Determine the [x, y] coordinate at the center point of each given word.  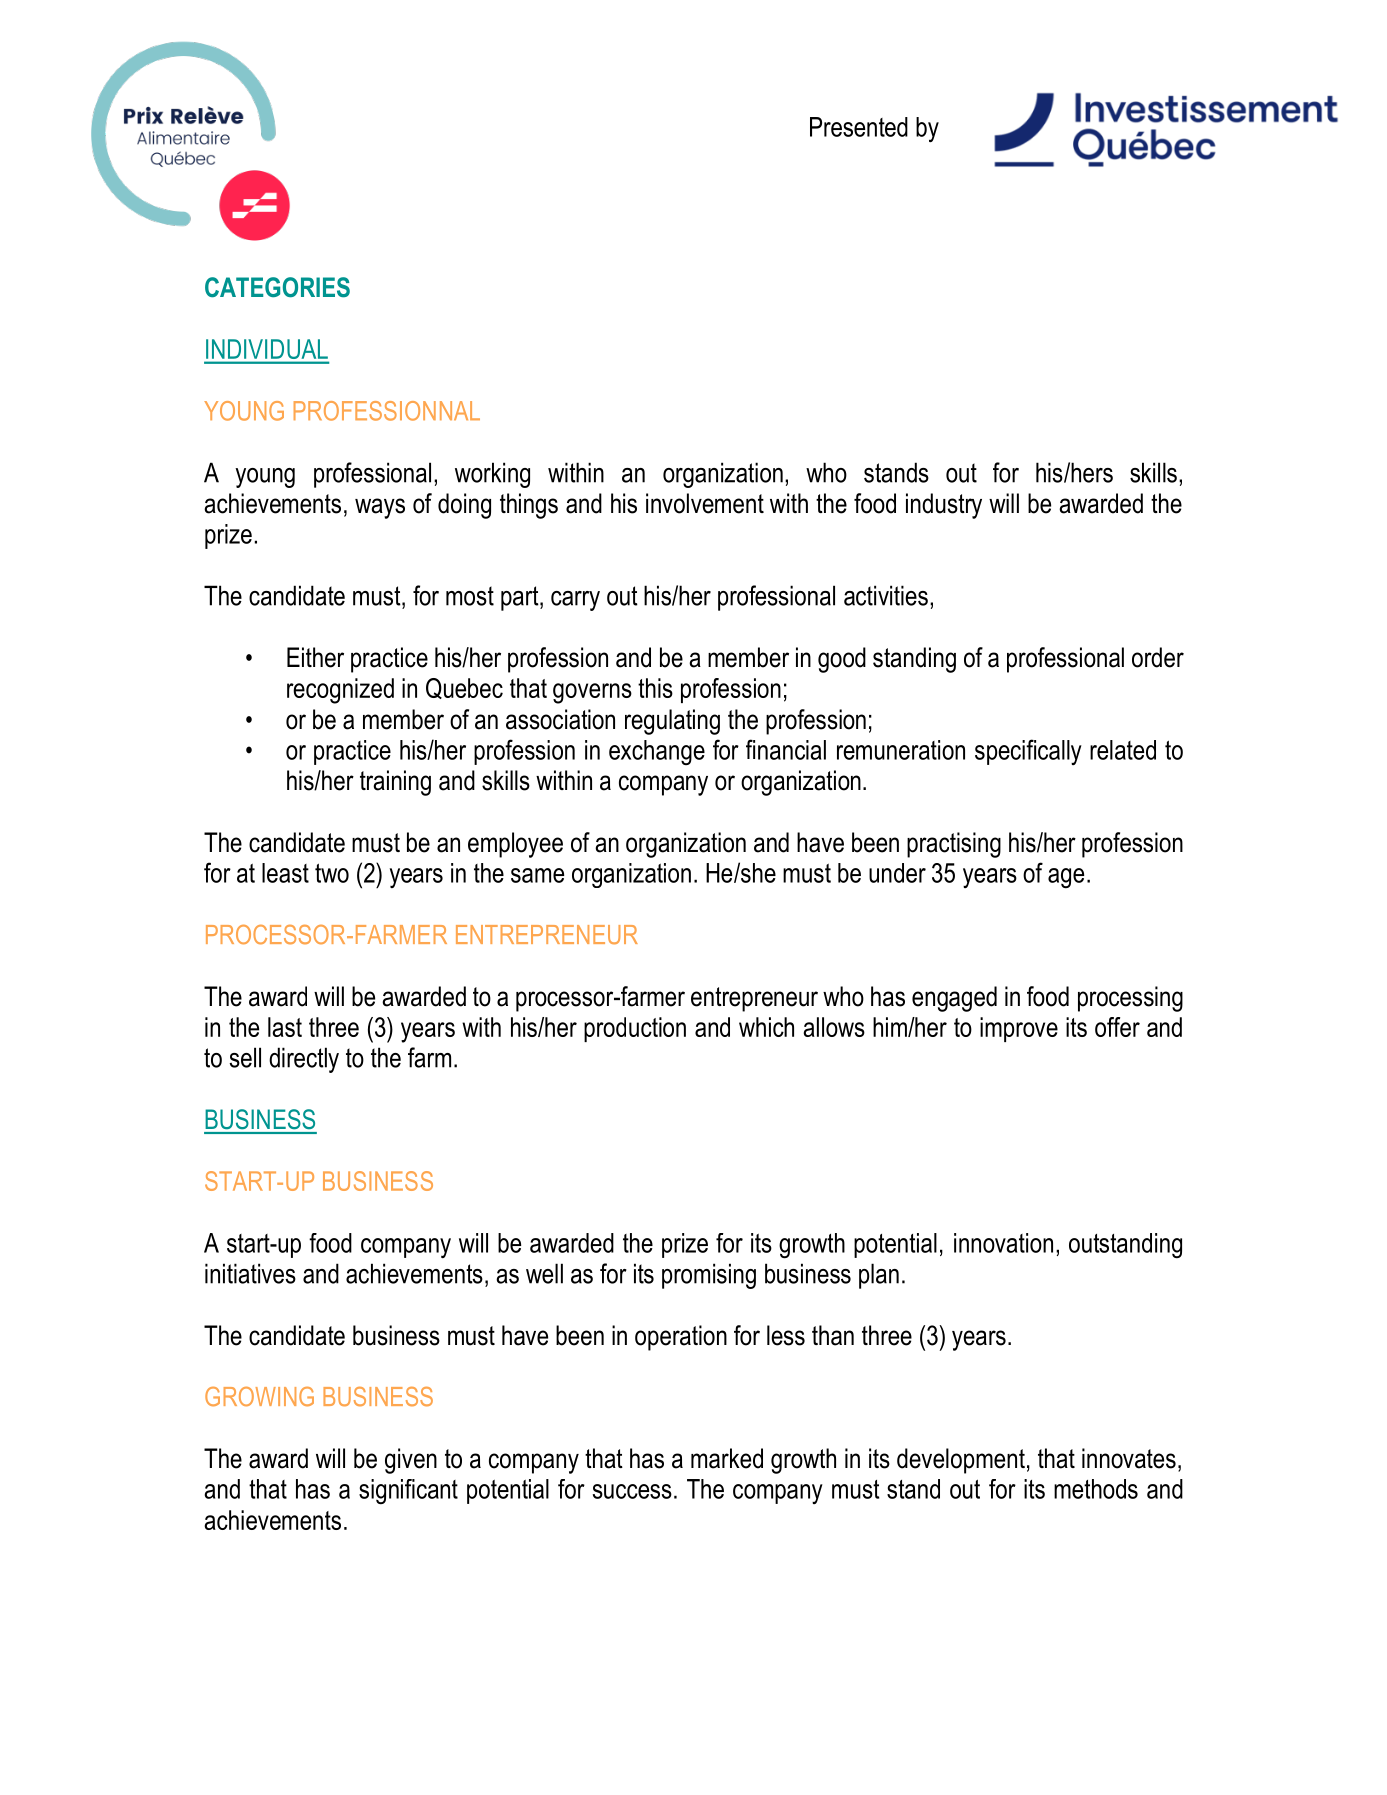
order [1158, 657]
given [411, 1461]
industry [944, 506]
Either [315, 657]
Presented [859, 127]
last [285, 1027]
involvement [705, 503]
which [766, 1027]
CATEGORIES [277, 287]
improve [1019, 1029]
